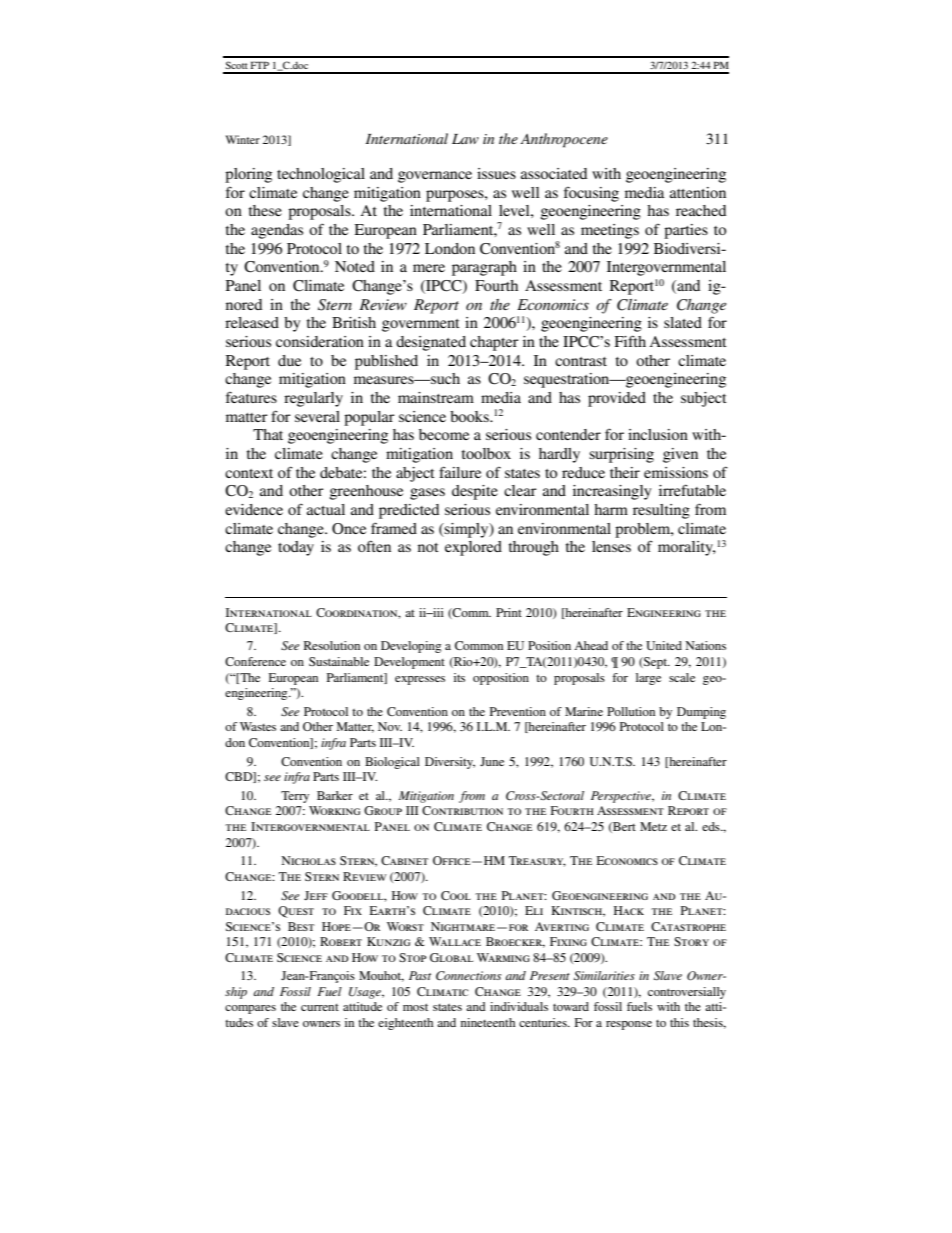  Describe the element at coordinates (698, 192) in the screenshot. I see `attention` at that location.
